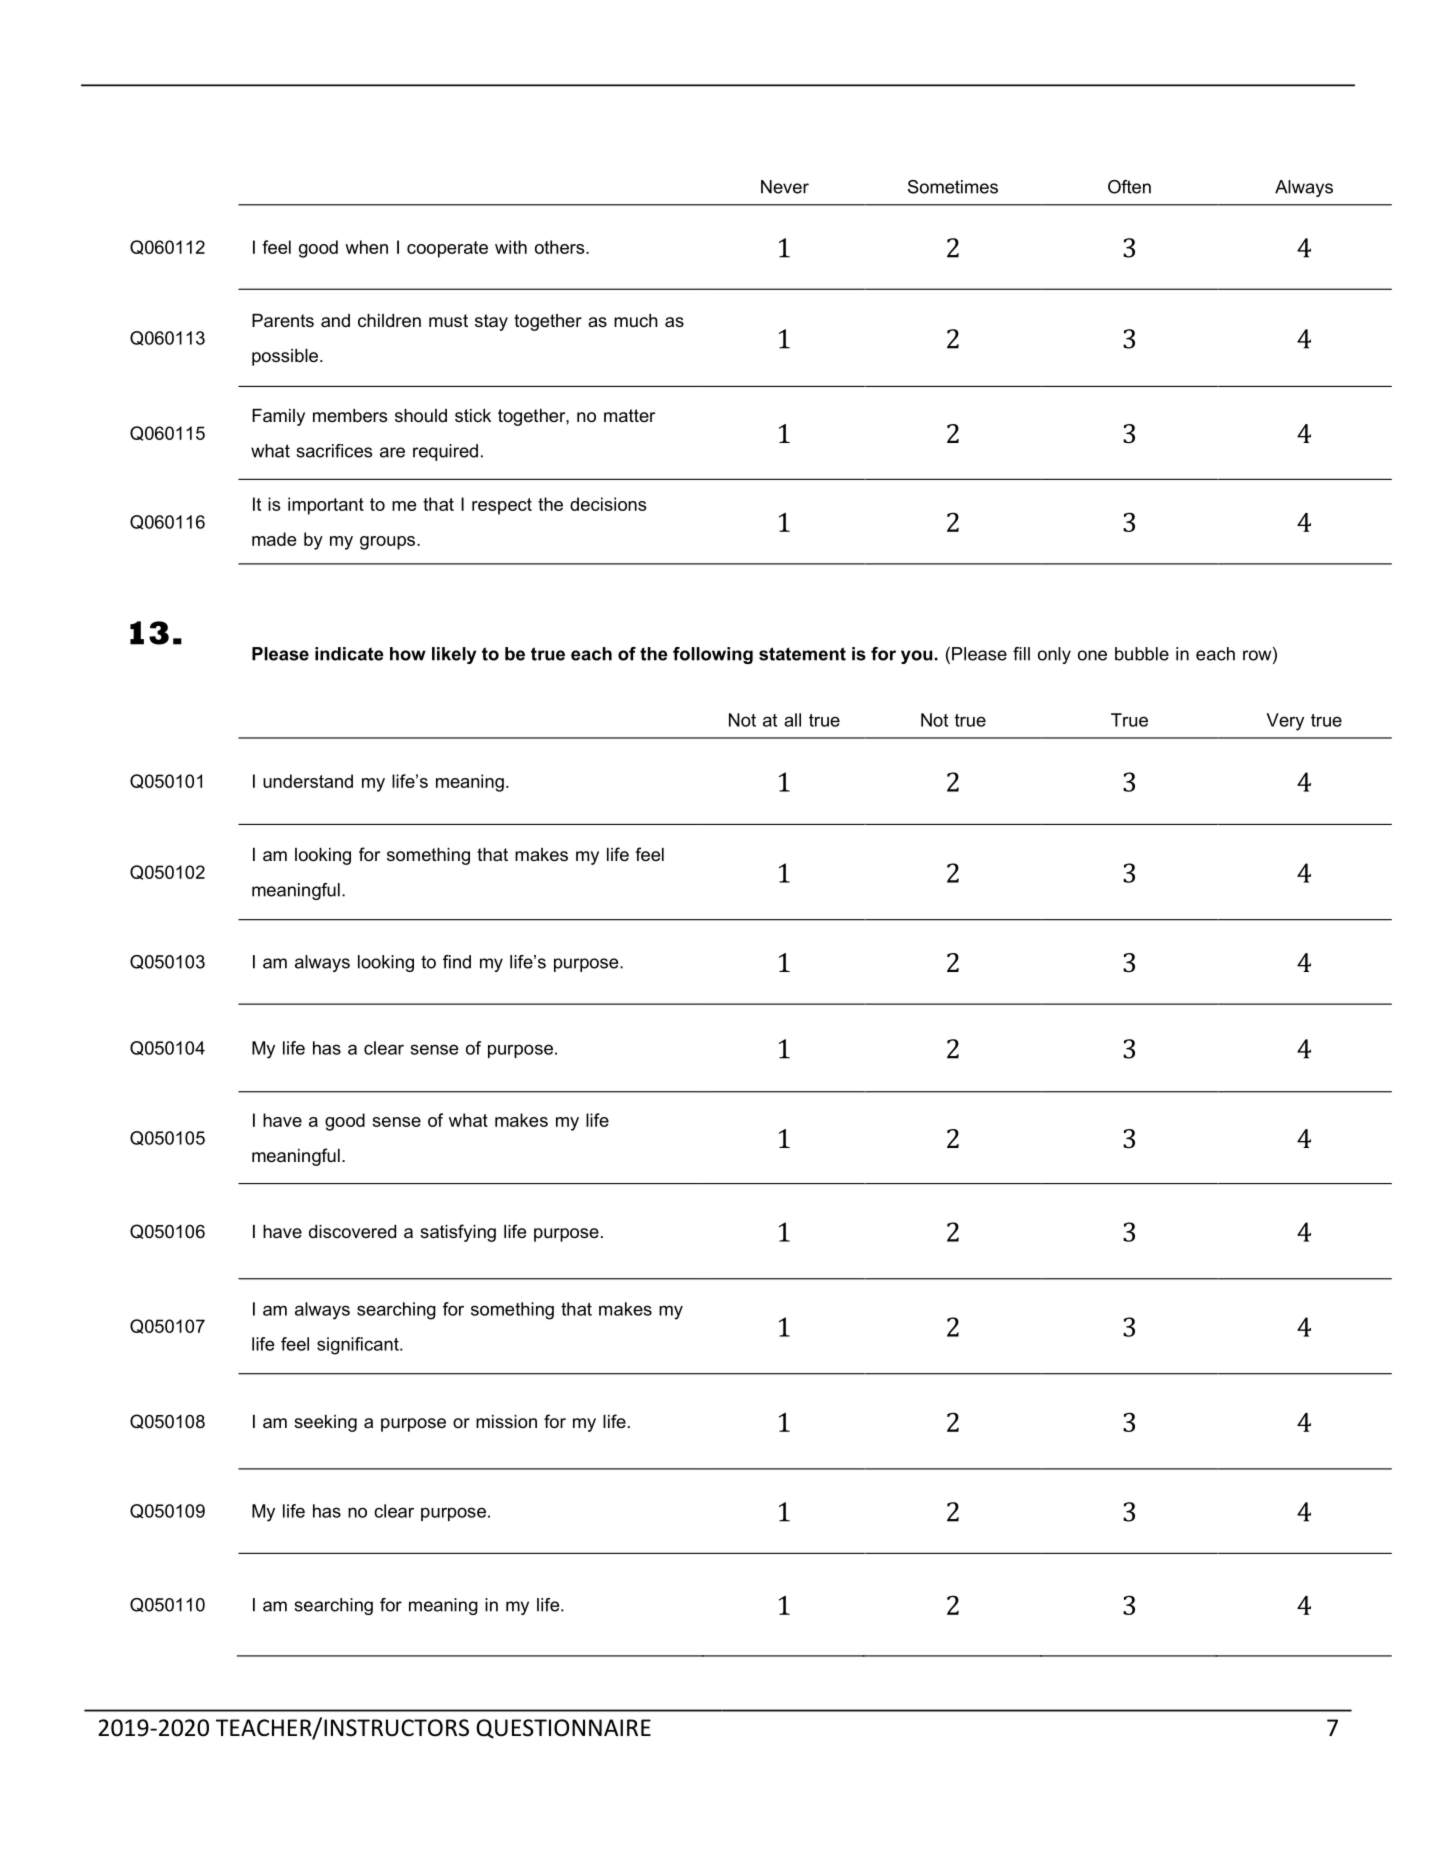 The width and height of the screenshot is (1436, 1859). I want to click on significant, so click(359, 1346).
